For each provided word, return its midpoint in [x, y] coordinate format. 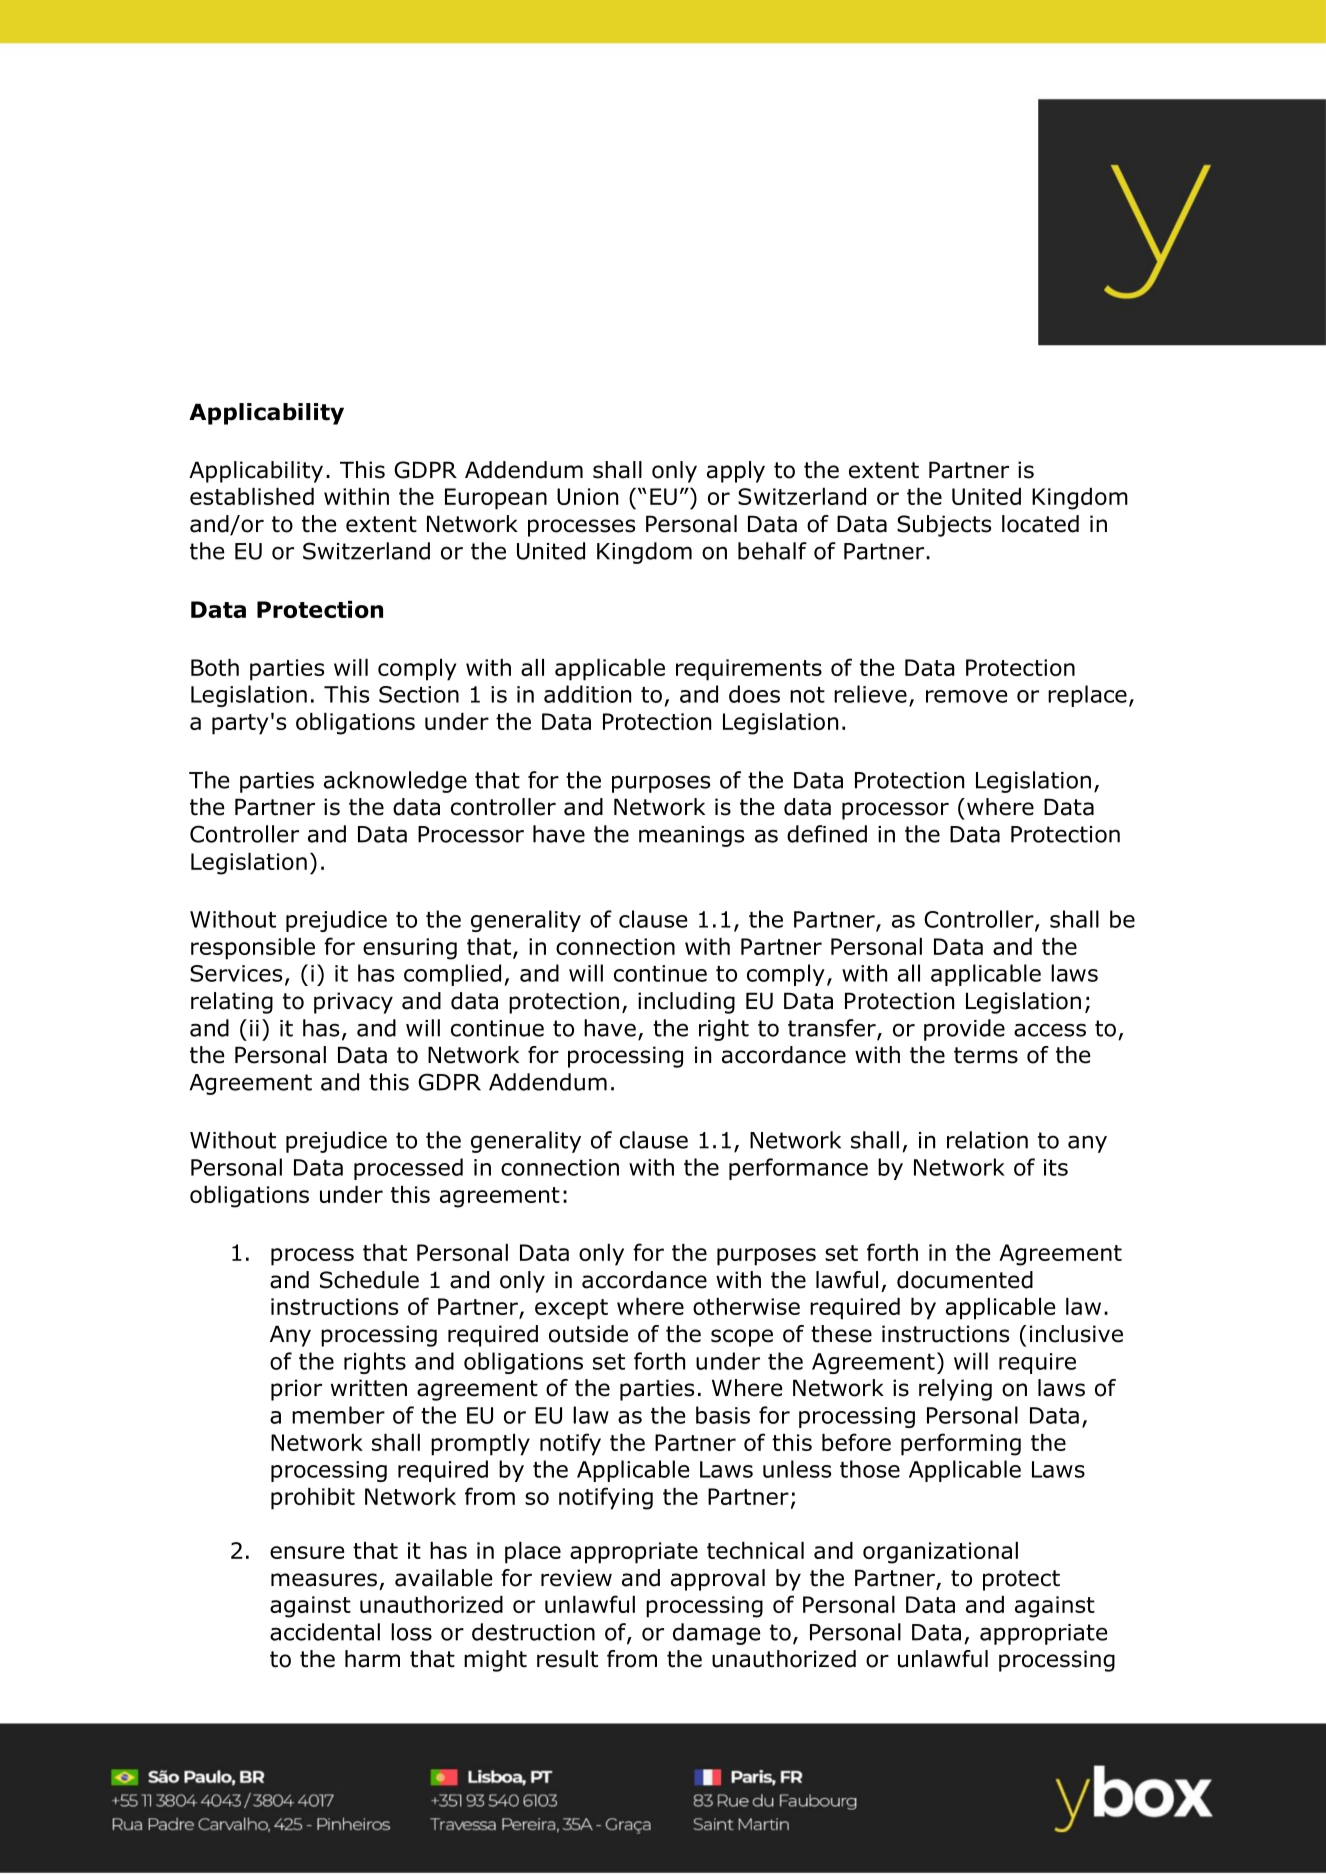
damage [716, 1634]
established [252, 496]
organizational [940, 1553]
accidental [325, 1632]
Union [587, 496]
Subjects [944, 526]
